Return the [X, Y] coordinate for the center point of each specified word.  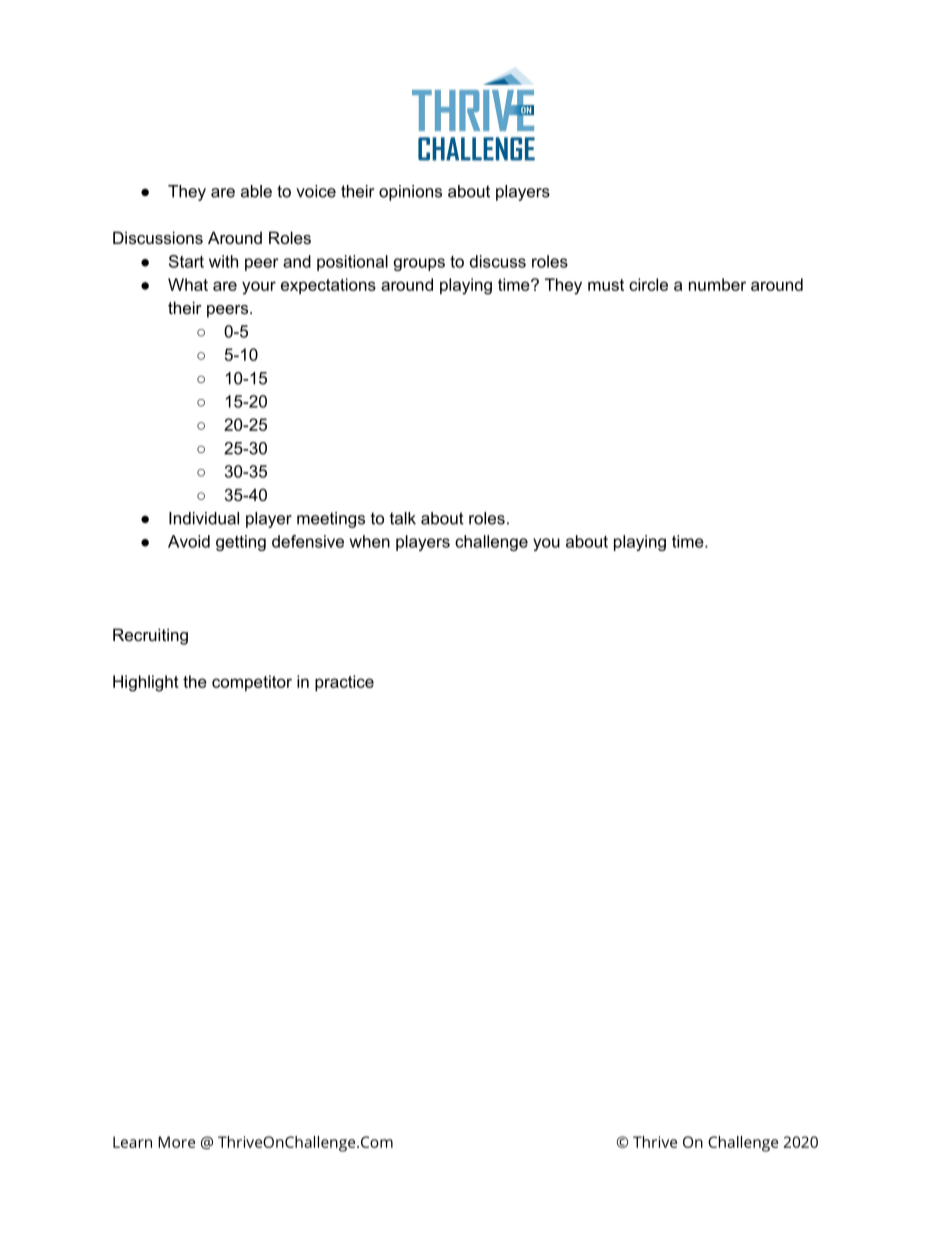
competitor [252, 683]
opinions [410, 193]
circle [648, 284]
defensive [308, 541]
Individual [204, 518]
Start [186, 261]
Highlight [146, 683]
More [176, 1142]
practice [344, 683]
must [606, 285]
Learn [132, 1142]
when [370, 541]
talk [403, 518]
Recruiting [150, 636]
